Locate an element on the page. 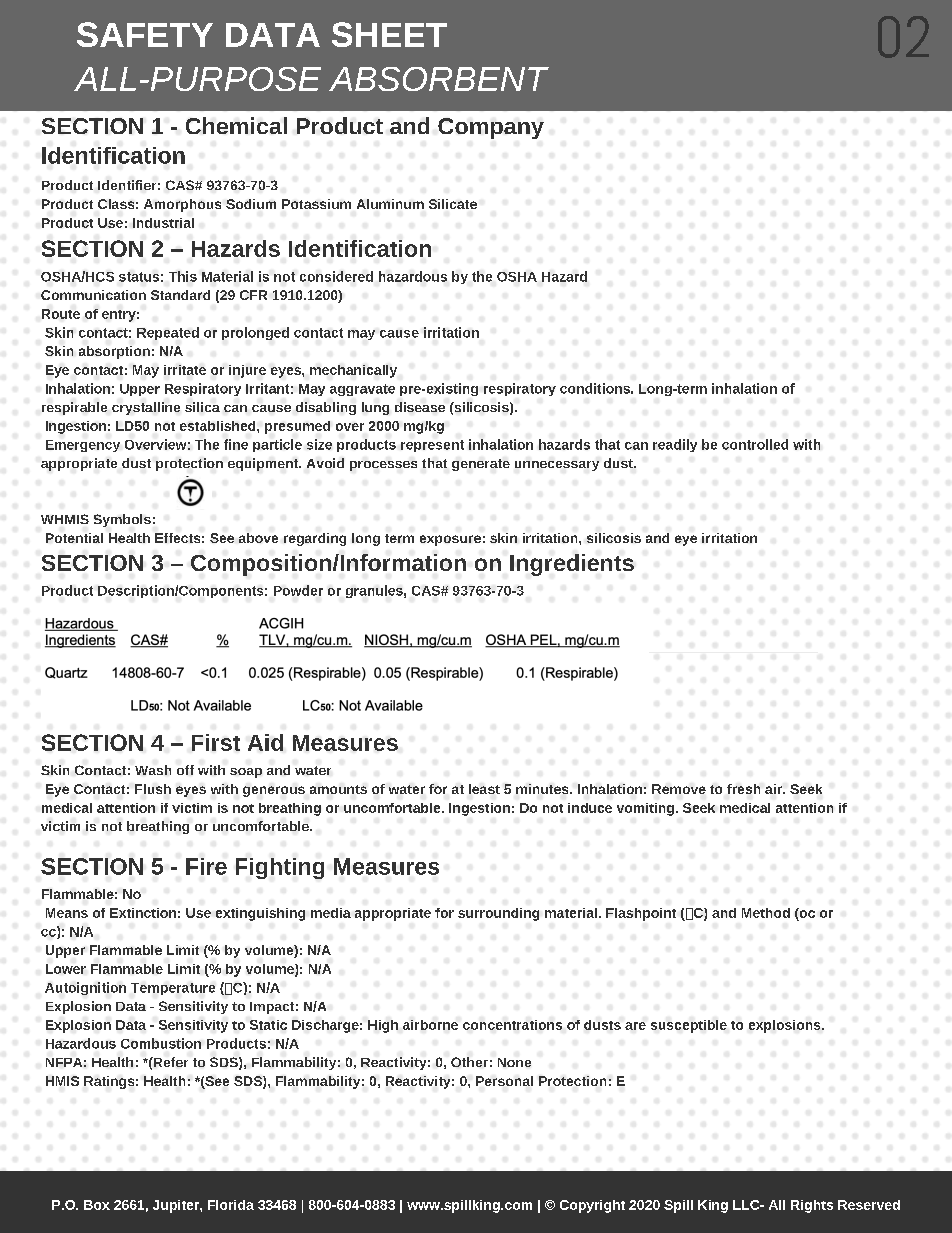 The height and width of the page is (1233, 952). readily is located at coordinates (675, 445).
